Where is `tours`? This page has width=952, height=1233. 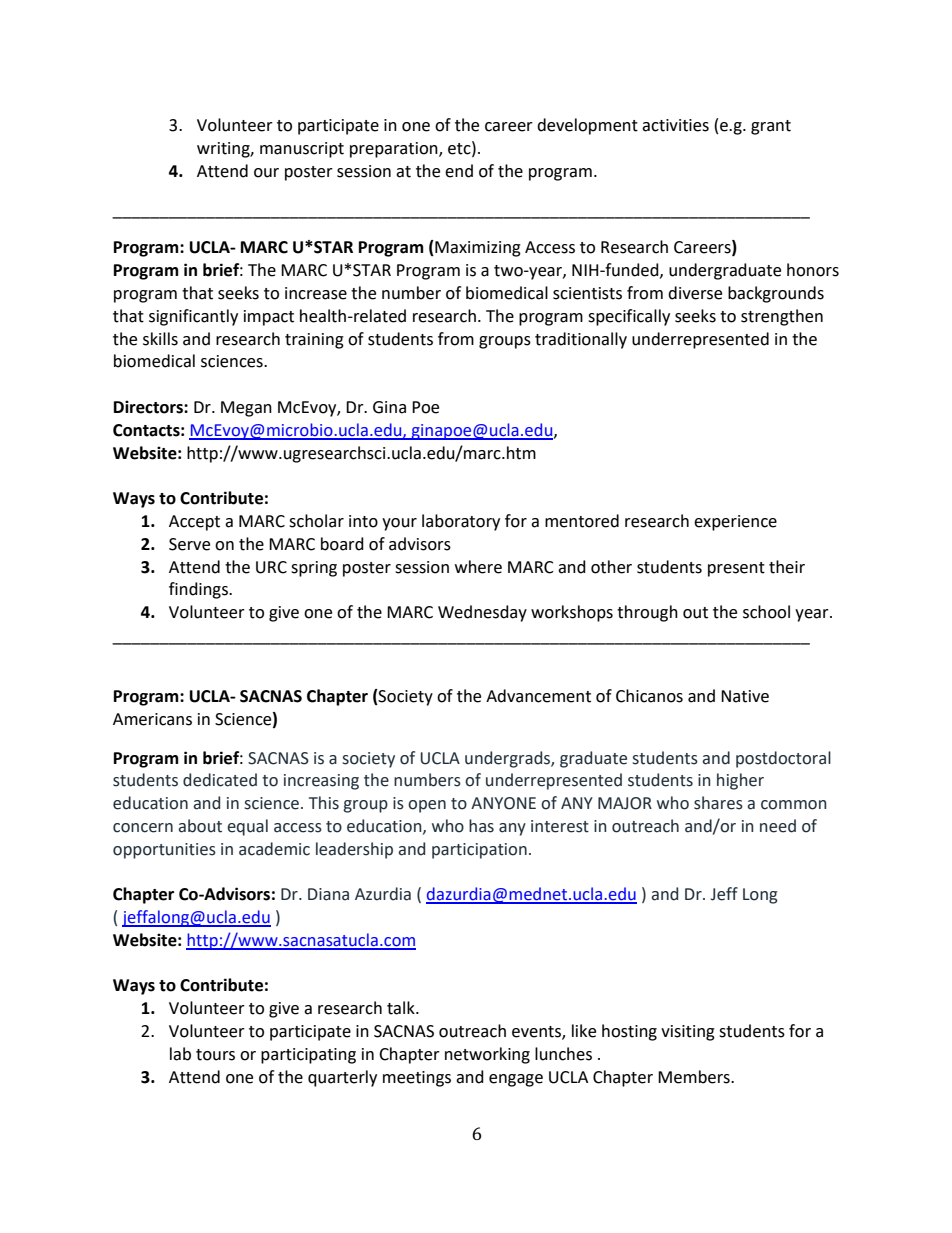 tours is located at coordinates (215, 1055).
